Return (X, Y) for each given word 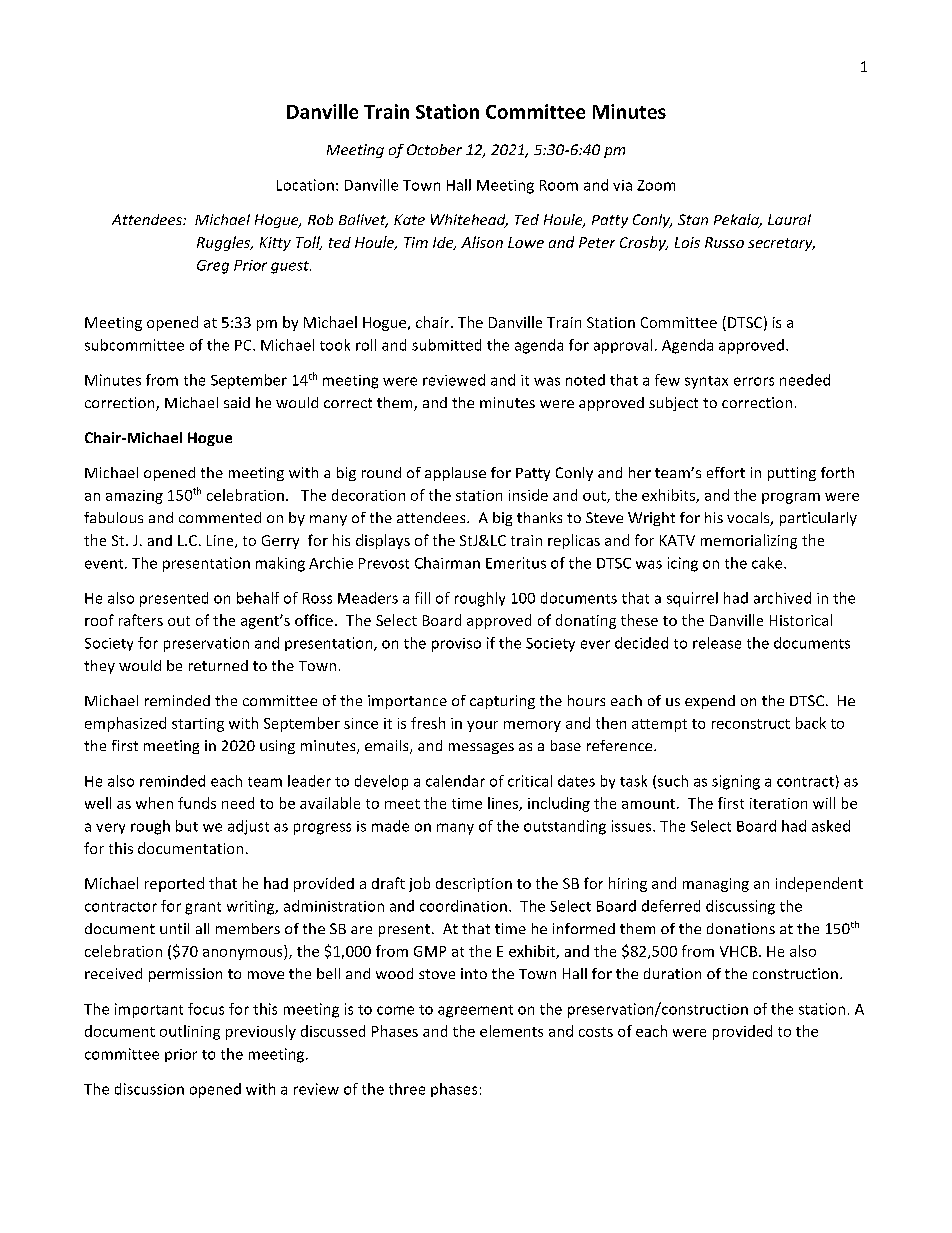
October (434, 149)
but (187, 826)
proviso (456, 645)
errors (754, 381)
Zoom (656, 185)
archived (782, 598)
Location (305, 185)
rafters (141, 620)
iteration (778, 803)
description (474, 885)
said (237, 402)
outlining (190, 1032)
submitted (446, 345)
